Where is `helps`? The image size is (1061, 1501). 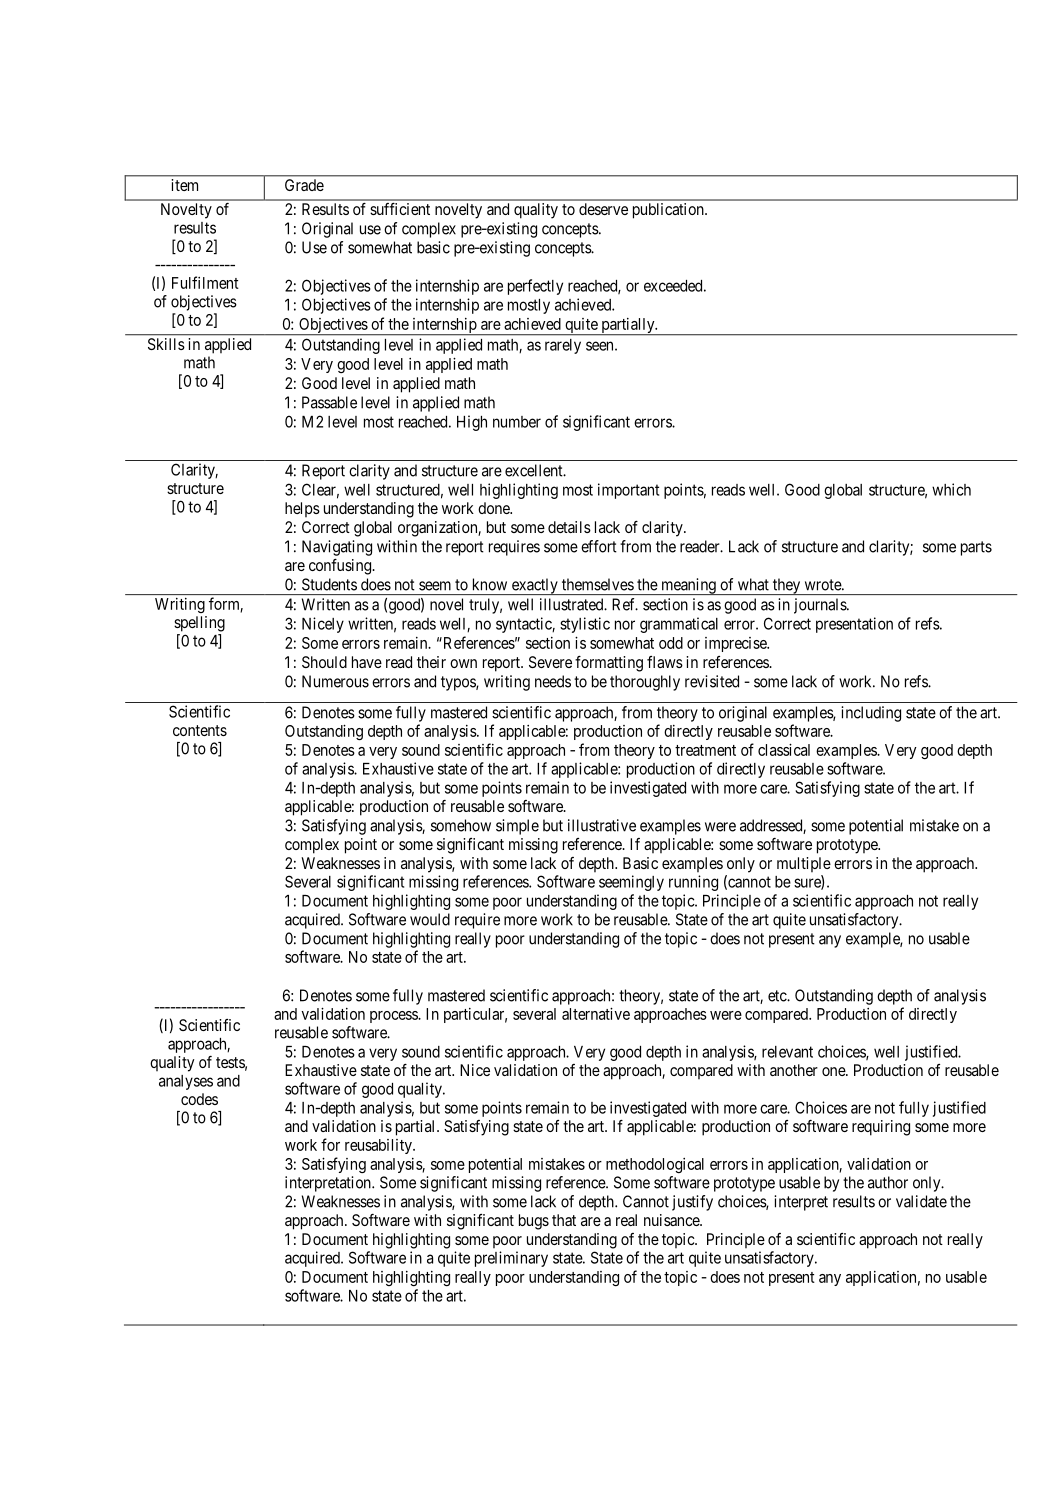 helps is located at coordinates (302, 509).
